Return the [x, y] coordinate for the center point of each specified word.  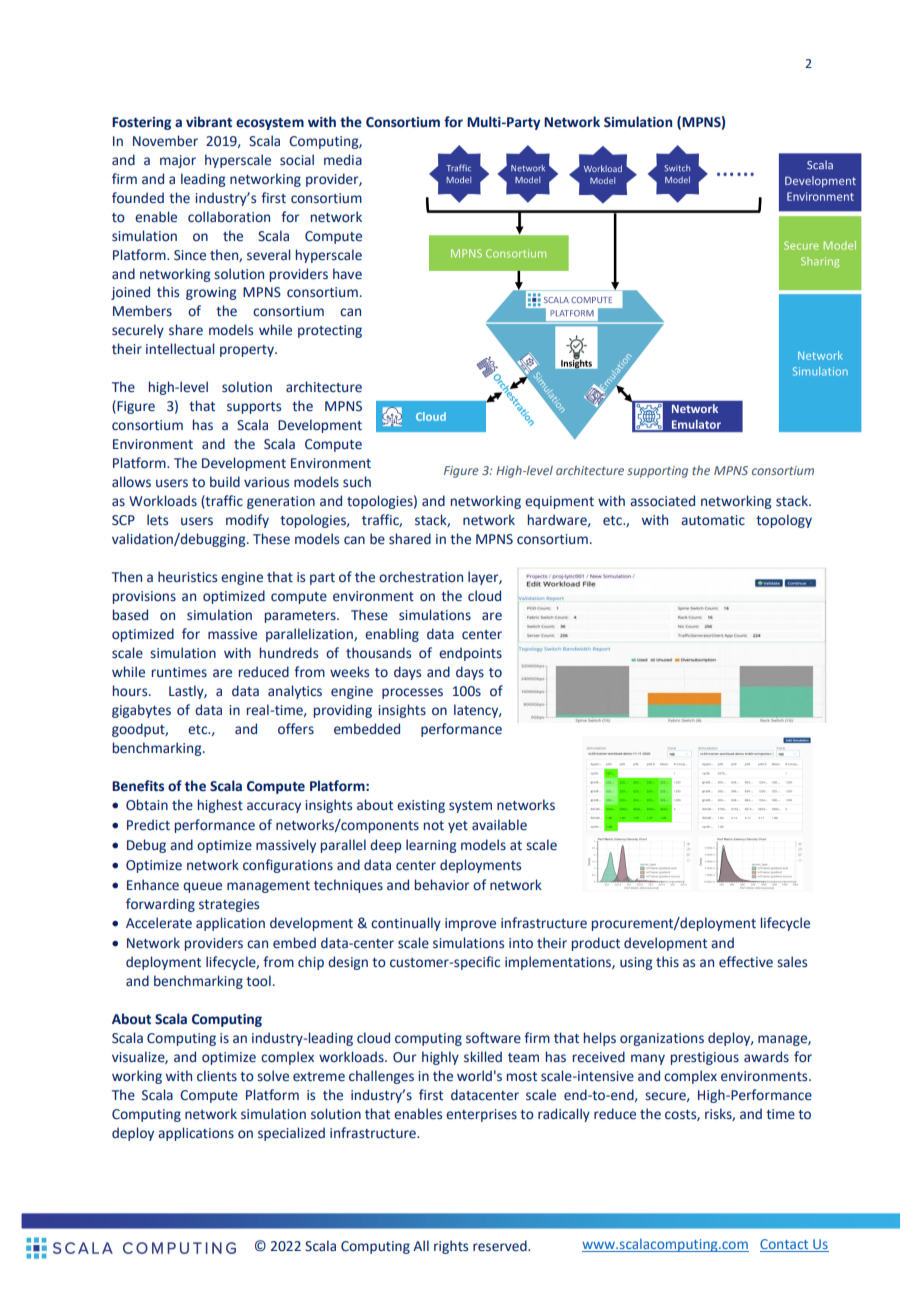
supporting [657, 472]
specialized [291, 1134]
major [178, 161]
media [343, 160]
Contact [785, 1245]
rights [451, 1247]
